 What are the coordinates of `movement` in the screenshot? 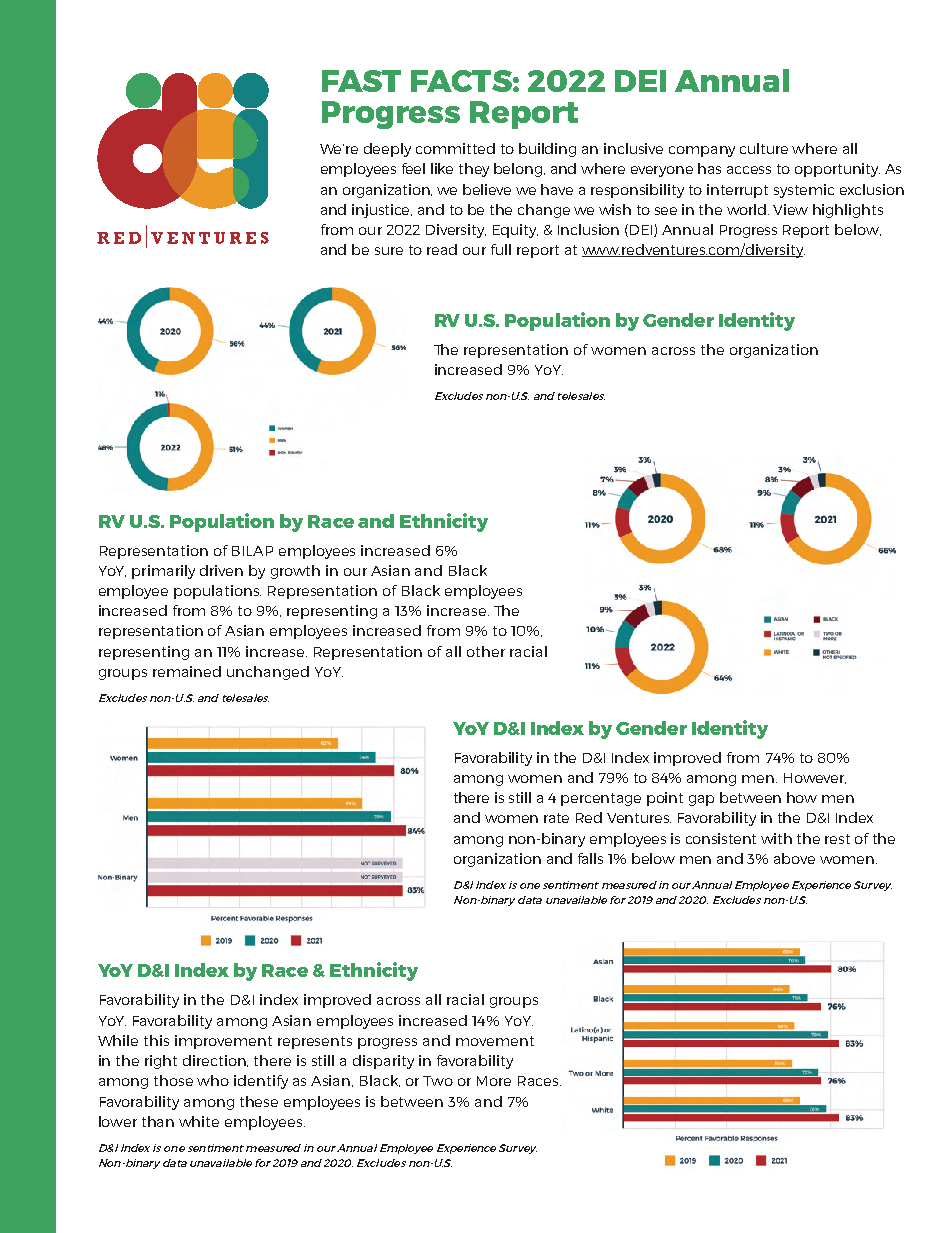 It's located at (495, 1041).
